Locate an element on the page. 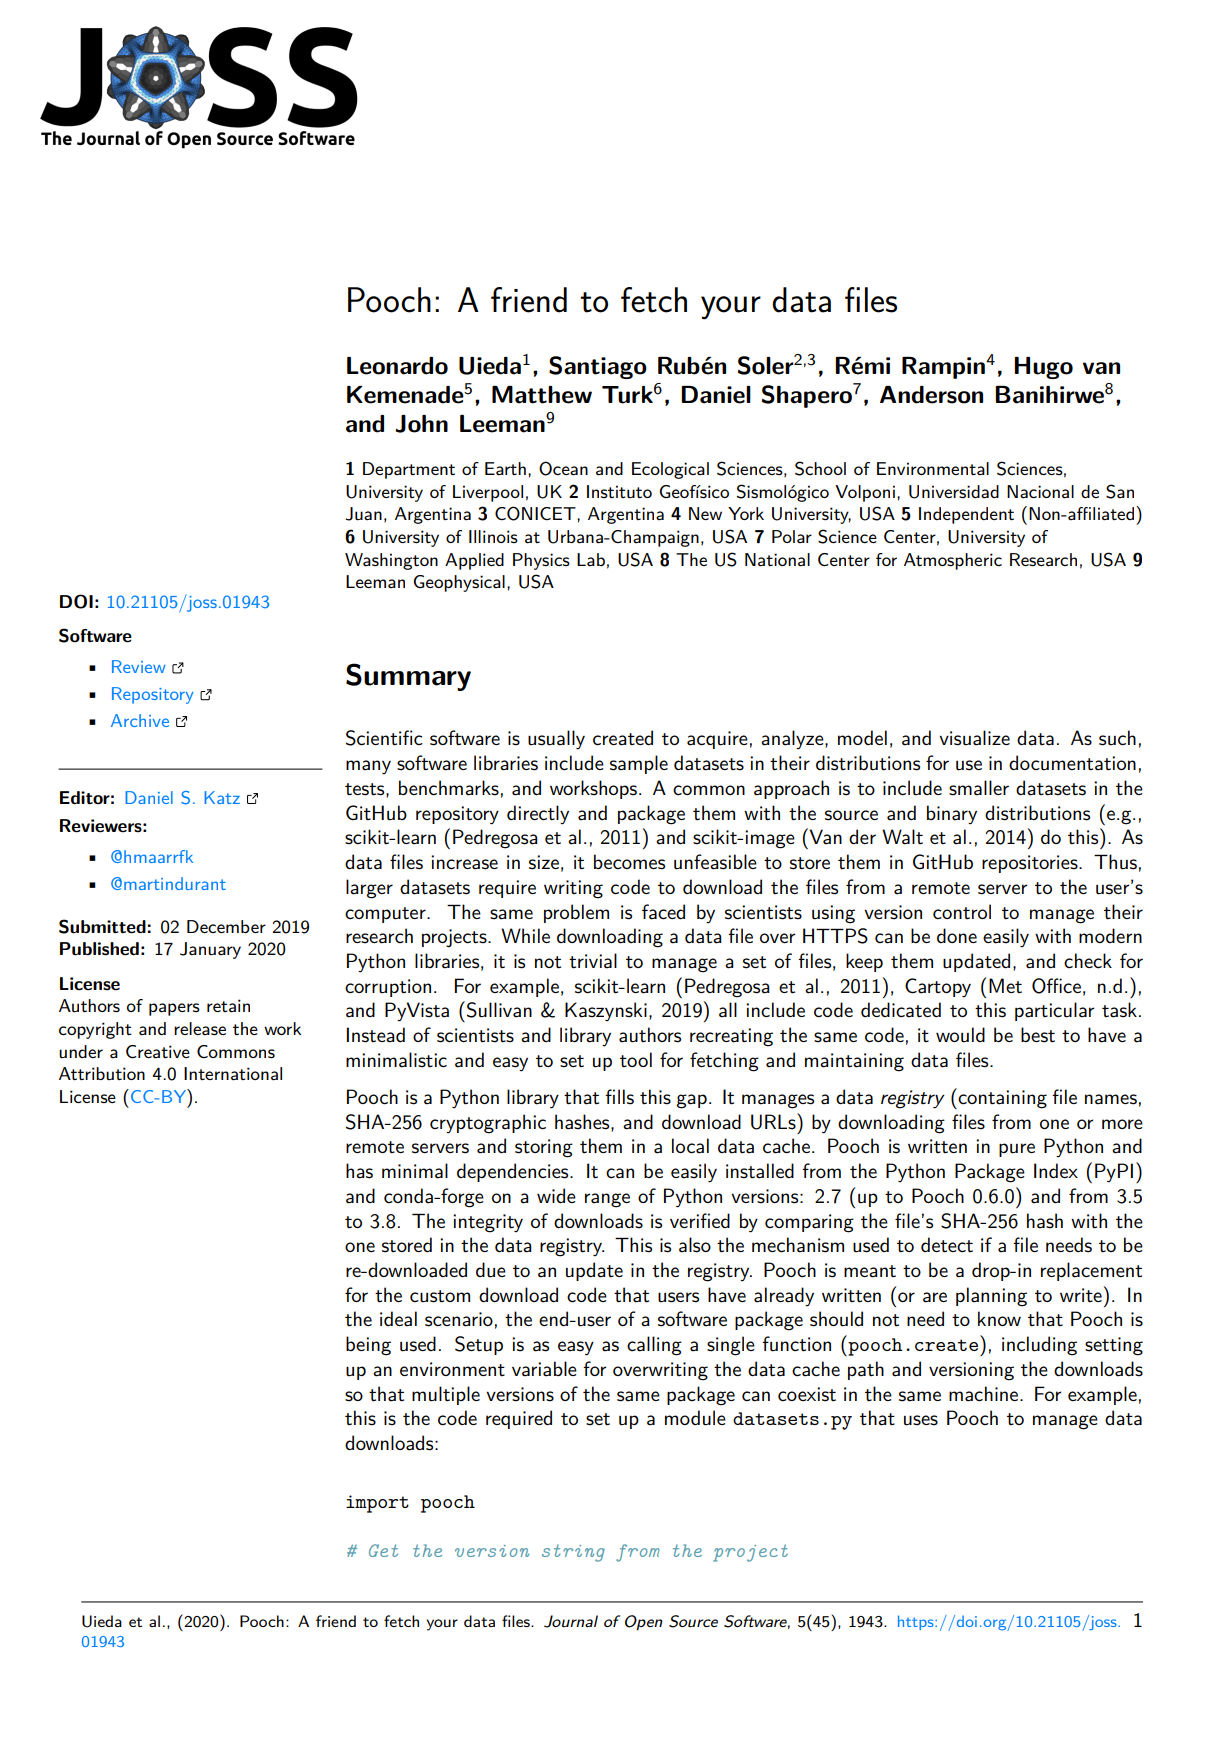 Image resolution: width=1231 pixels, height=1741 pixels. Santiago is located at coordinates (598, 367).
